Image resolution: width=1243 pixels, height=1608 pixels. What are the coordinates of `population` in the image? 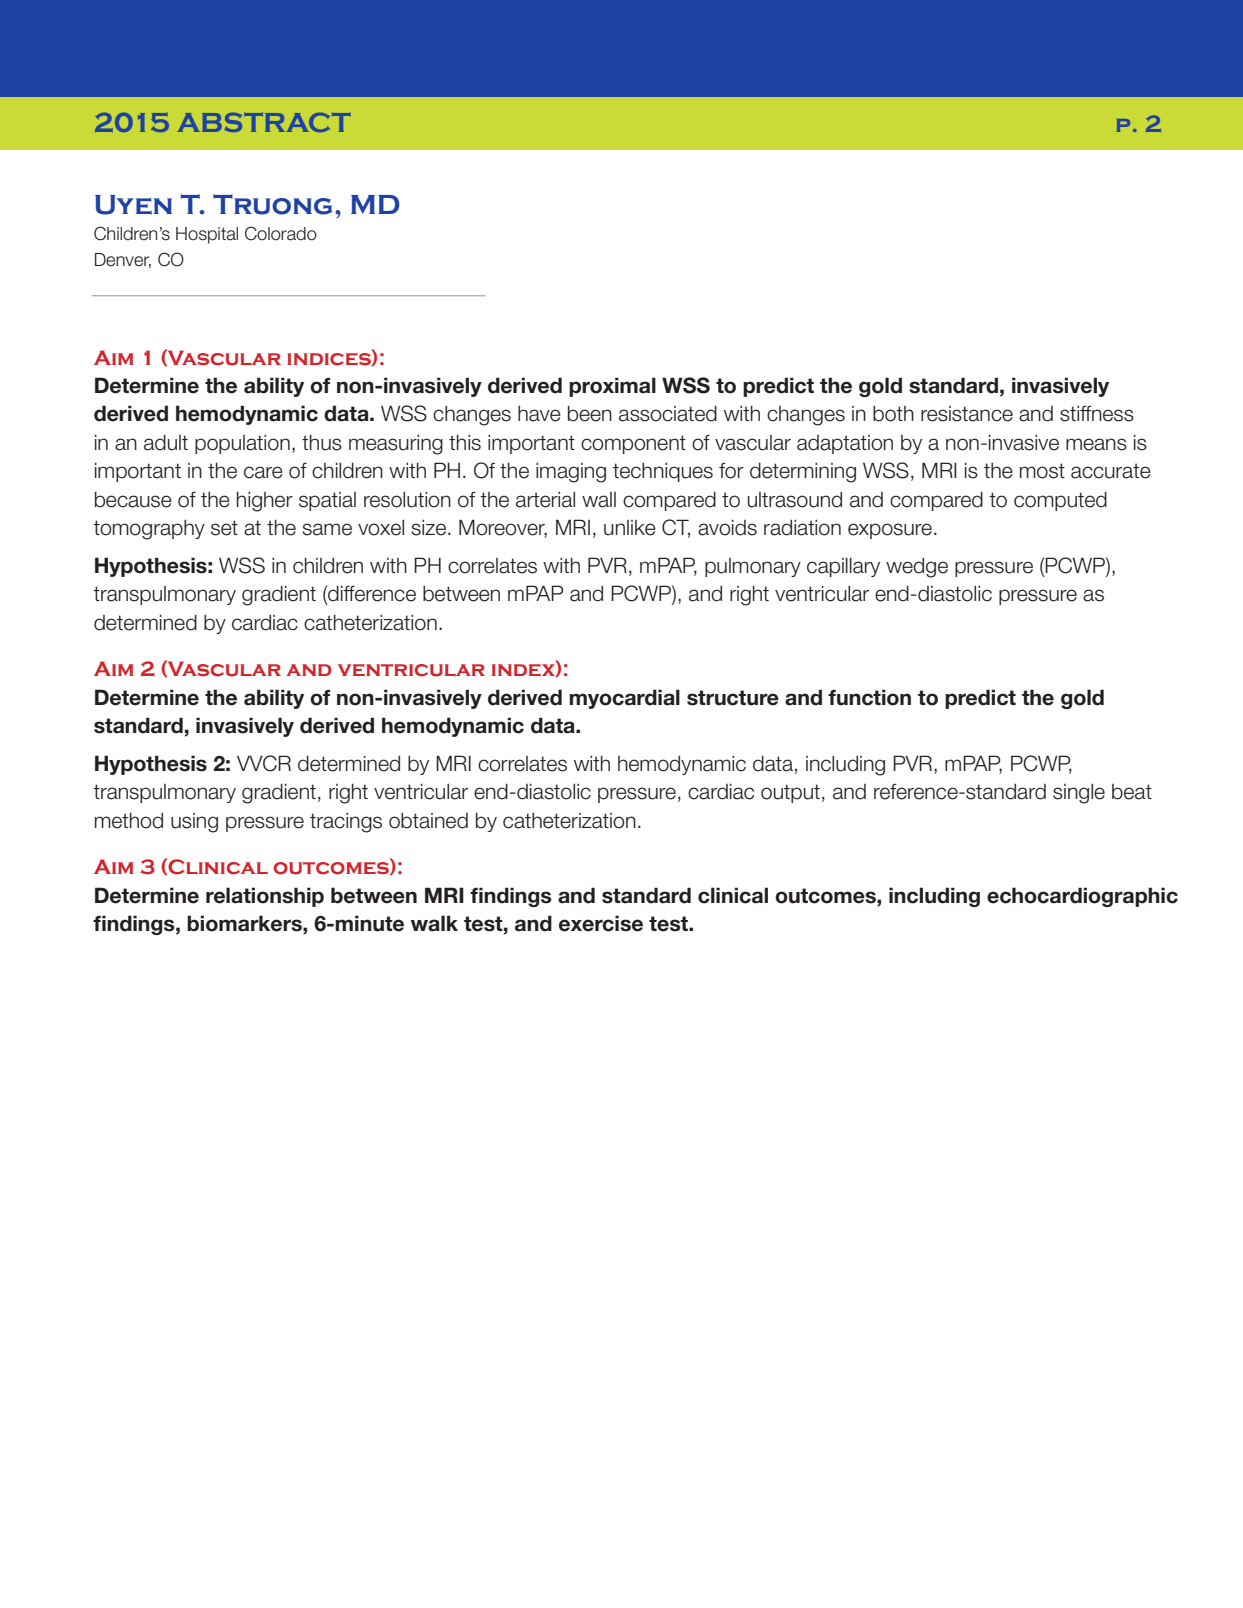 It's located at (242, 444).
